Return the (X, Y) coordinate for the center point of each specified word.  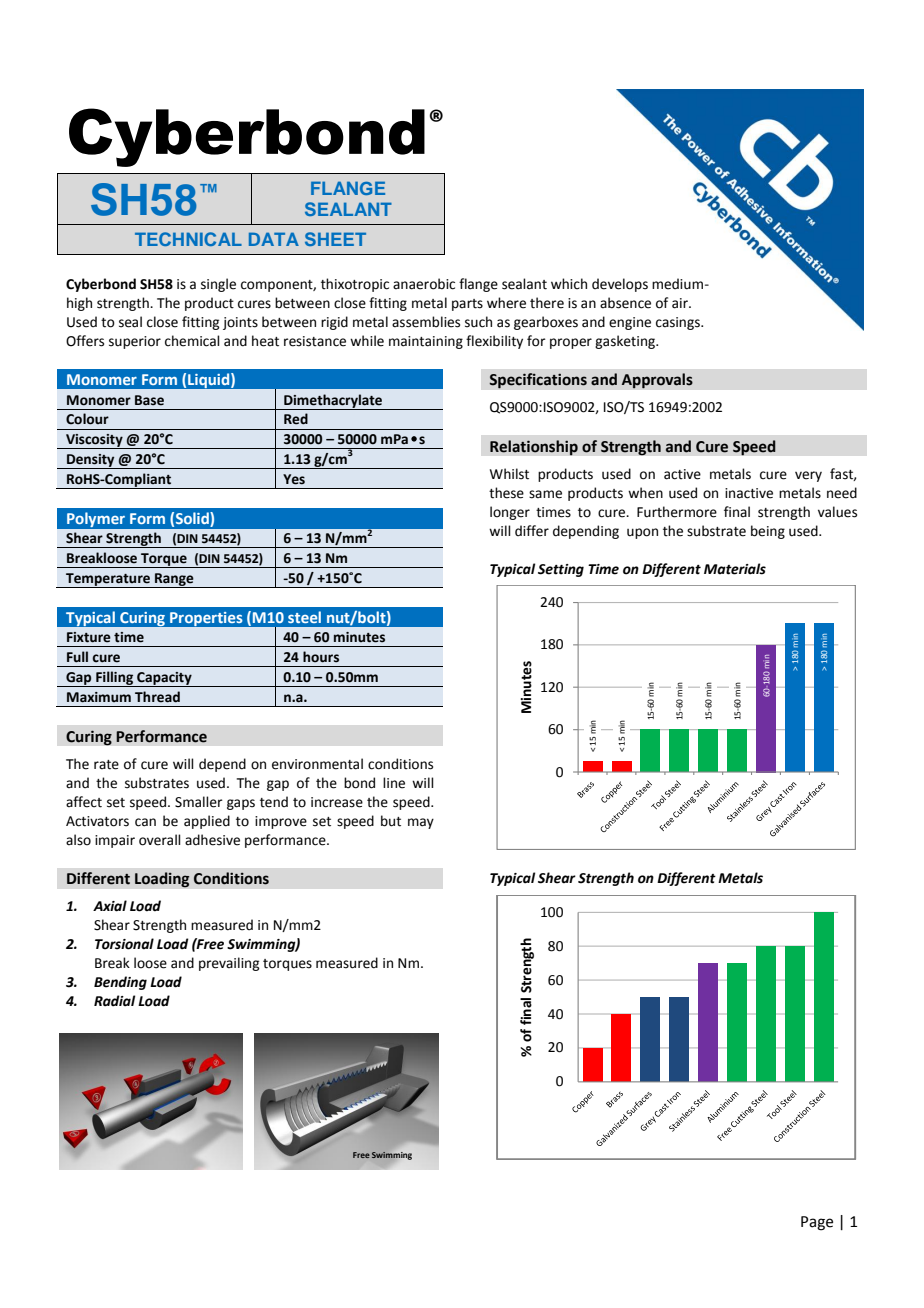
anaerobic (424, 284)
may (421, 823)
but (391, 821)
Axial (110, 906)
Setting (561, 570)
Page (817, 1223)
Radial (114, 1001)
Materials (735, 569)
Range (174, 580)
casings (679, 323)
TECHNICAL (188, 239)
